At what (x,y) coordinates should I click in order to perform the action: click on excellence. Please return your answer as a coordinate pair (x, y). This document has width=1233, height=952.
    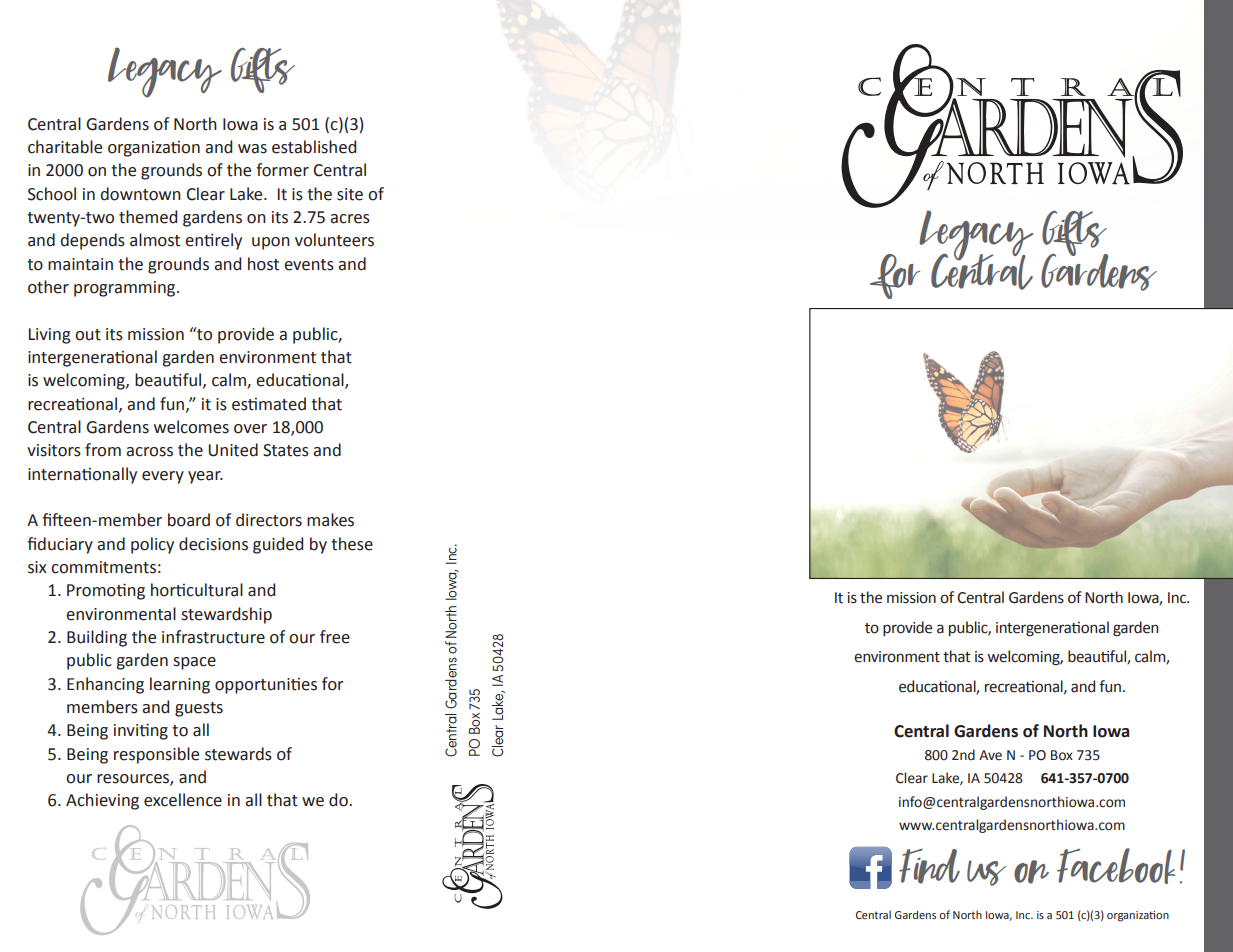
    Looking at the image, I should click on (183, 800).
